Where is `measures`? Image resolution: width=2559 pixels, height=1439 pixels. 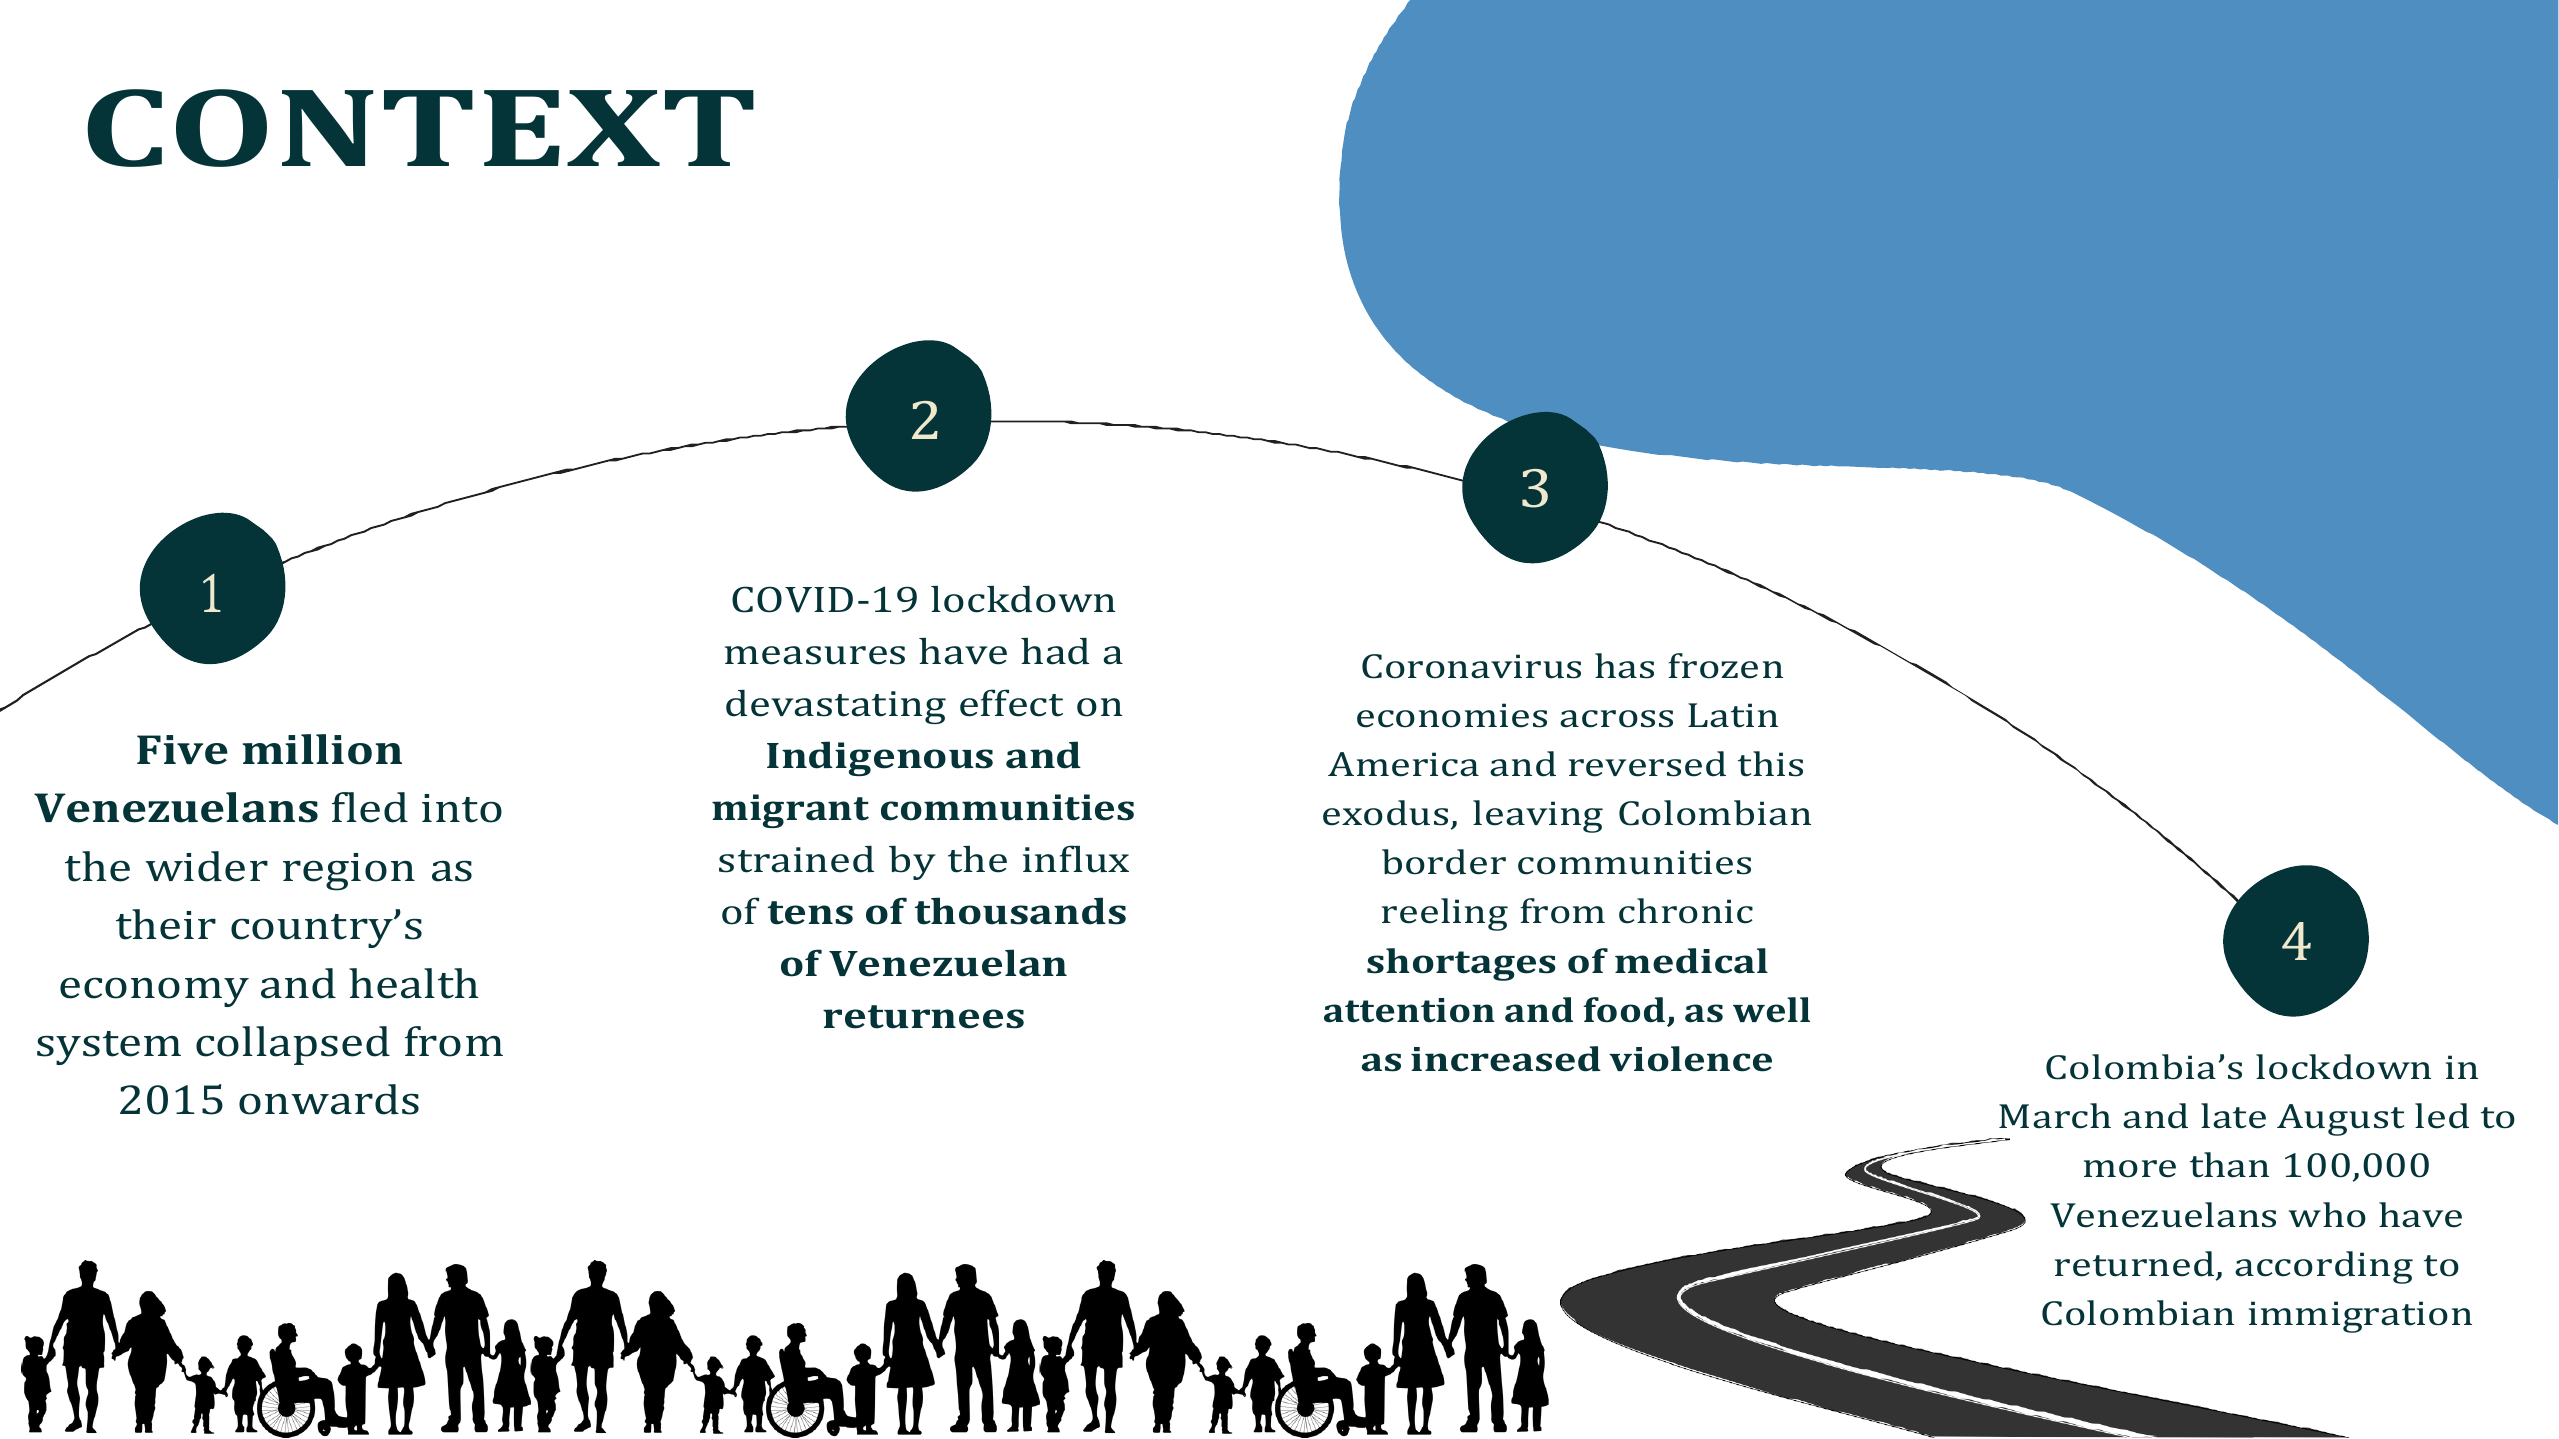 measures is located at coordinates (815, 655).
